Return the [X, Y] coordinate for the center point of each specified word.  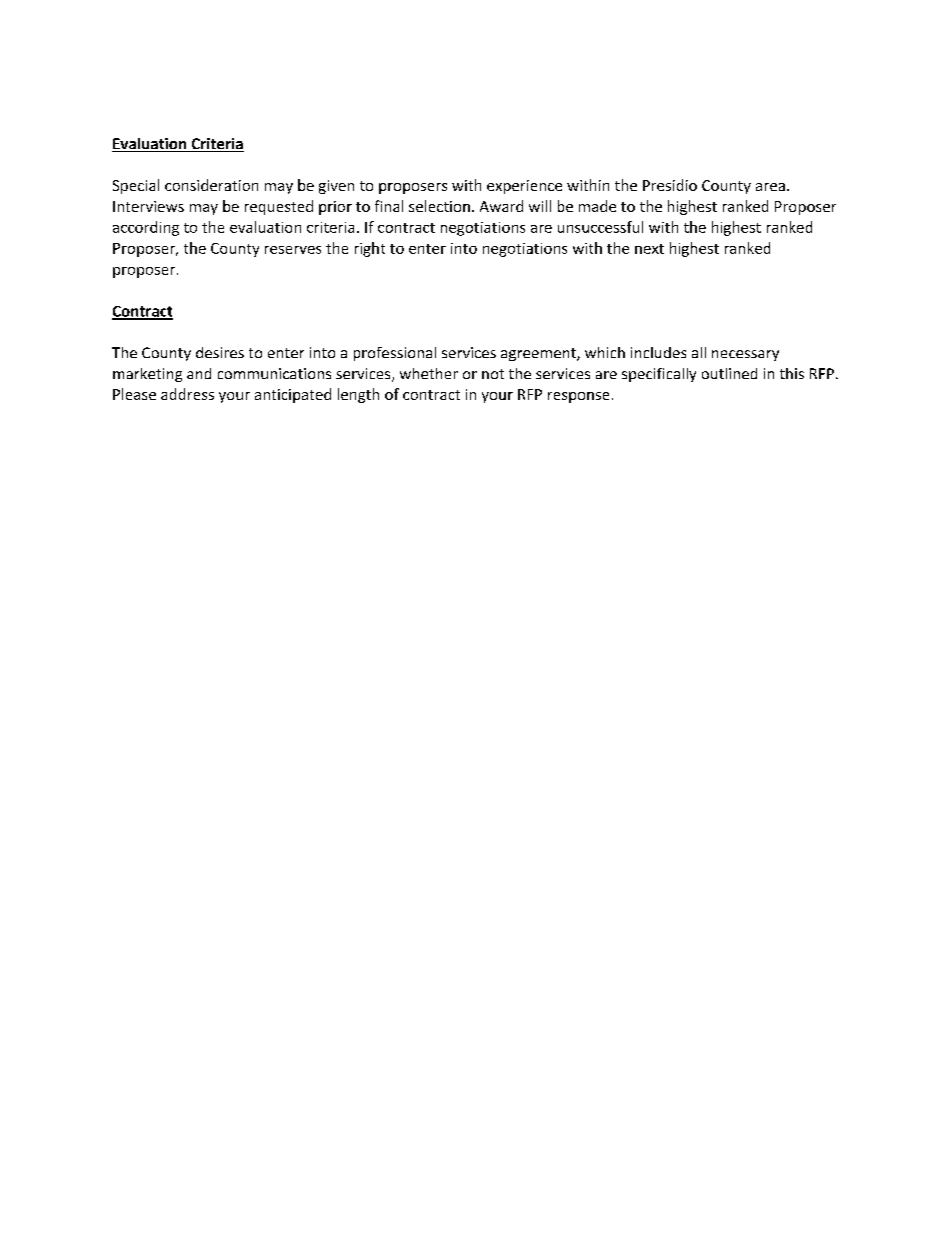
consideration [211, 185]
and [199, 373]
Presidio [670, 185]
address [187, 394]
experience [524, 187]
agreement [539, 354]
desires [220, 352]
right [370, 249]
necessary [745, 355]
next [649, 249]
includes [658, 352]
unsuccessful [600, 227]
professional [395, 354]
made [597, 206]
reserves [293, 250]
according [146, 228]
